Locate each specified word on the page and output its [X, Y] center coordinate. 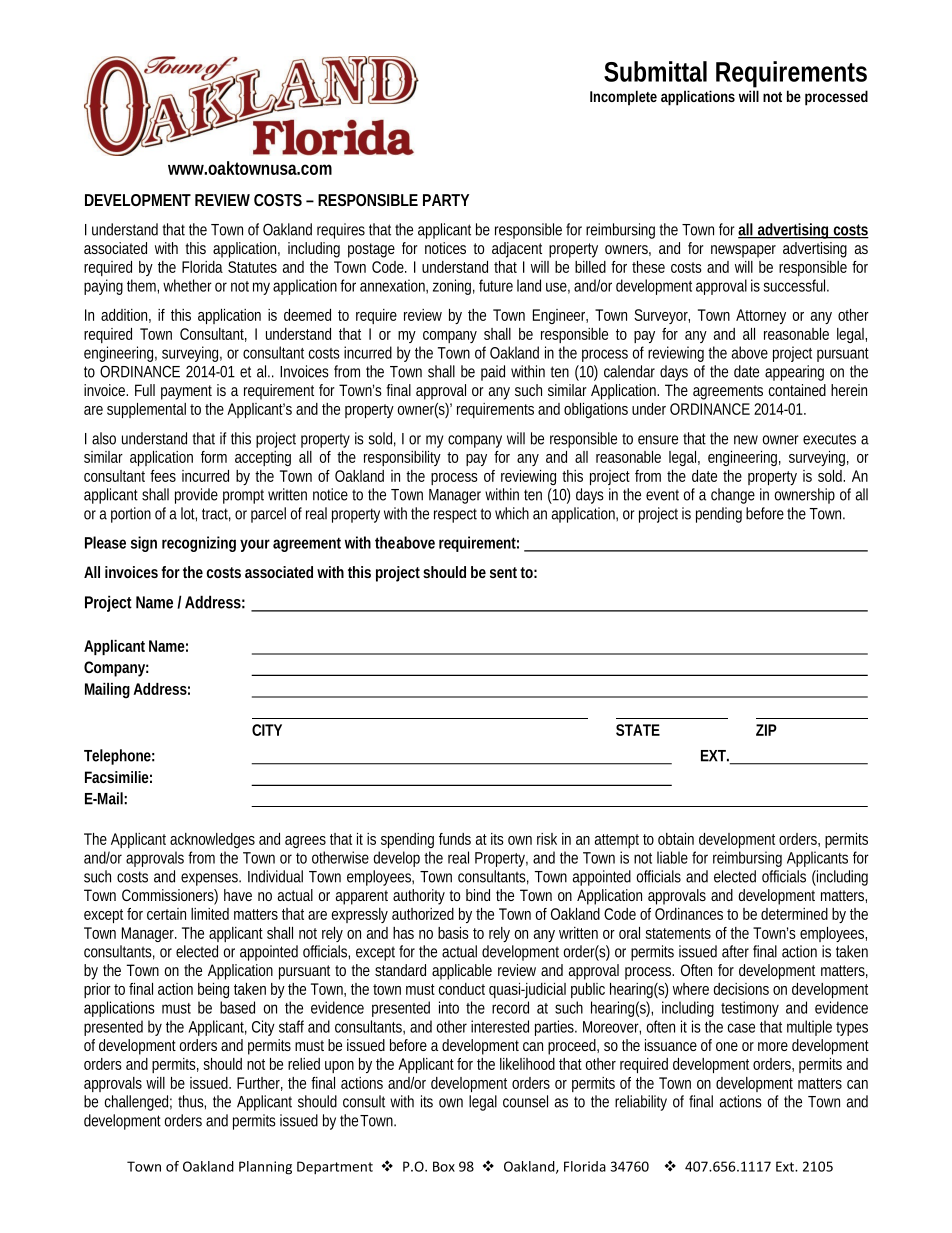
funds [455, 839]
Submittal [655, 71]
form [214, 457]
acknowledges [212, 840]
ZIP [766, 730]
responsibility [402, 458]
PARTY [446, 200]
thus [192, 1102]
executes [829, 439]
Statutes [252, 267]
